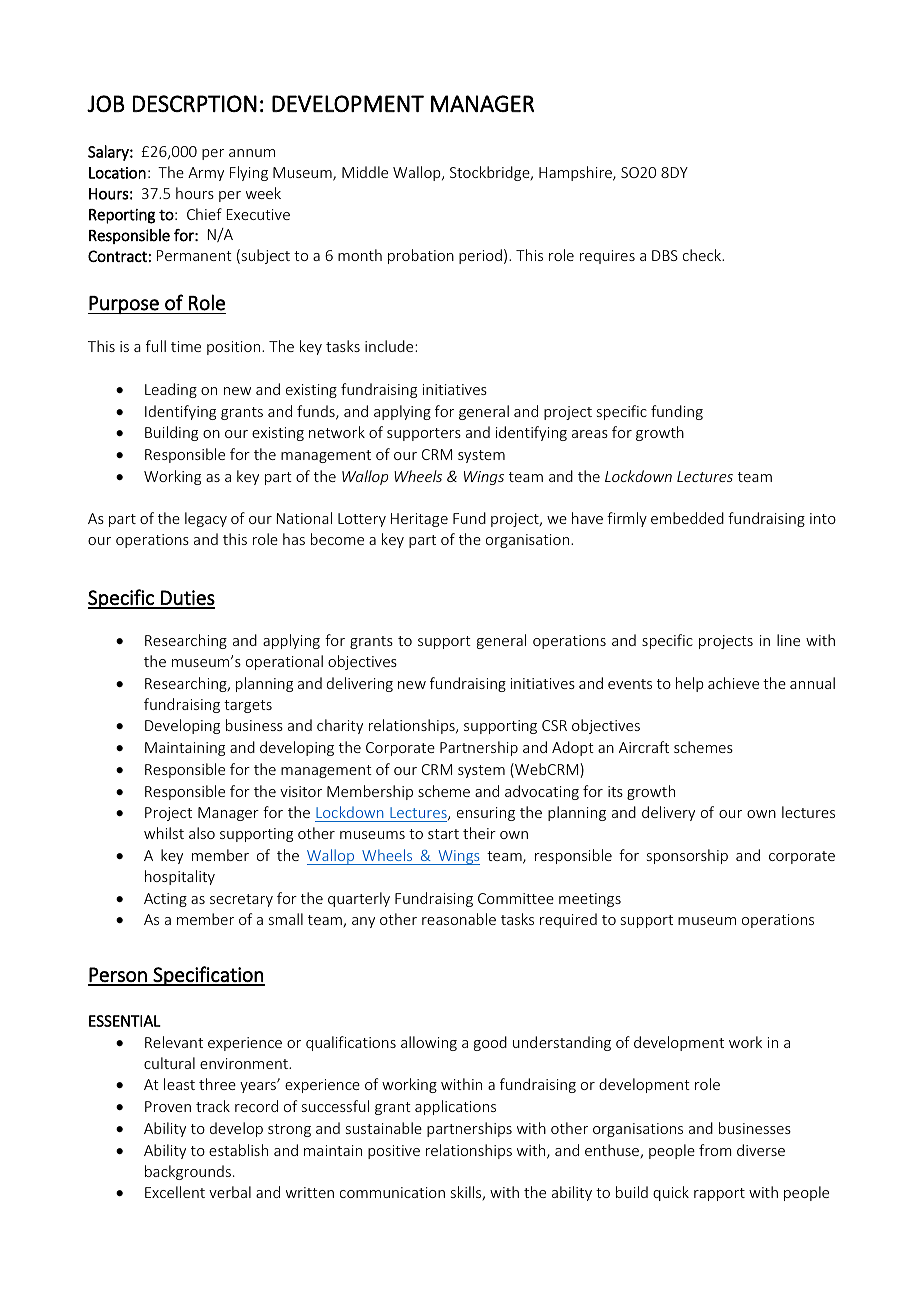  What do you see at coordinates (703, 255) in the screenshot?
I see `check` at bounding box center [703, 255].
